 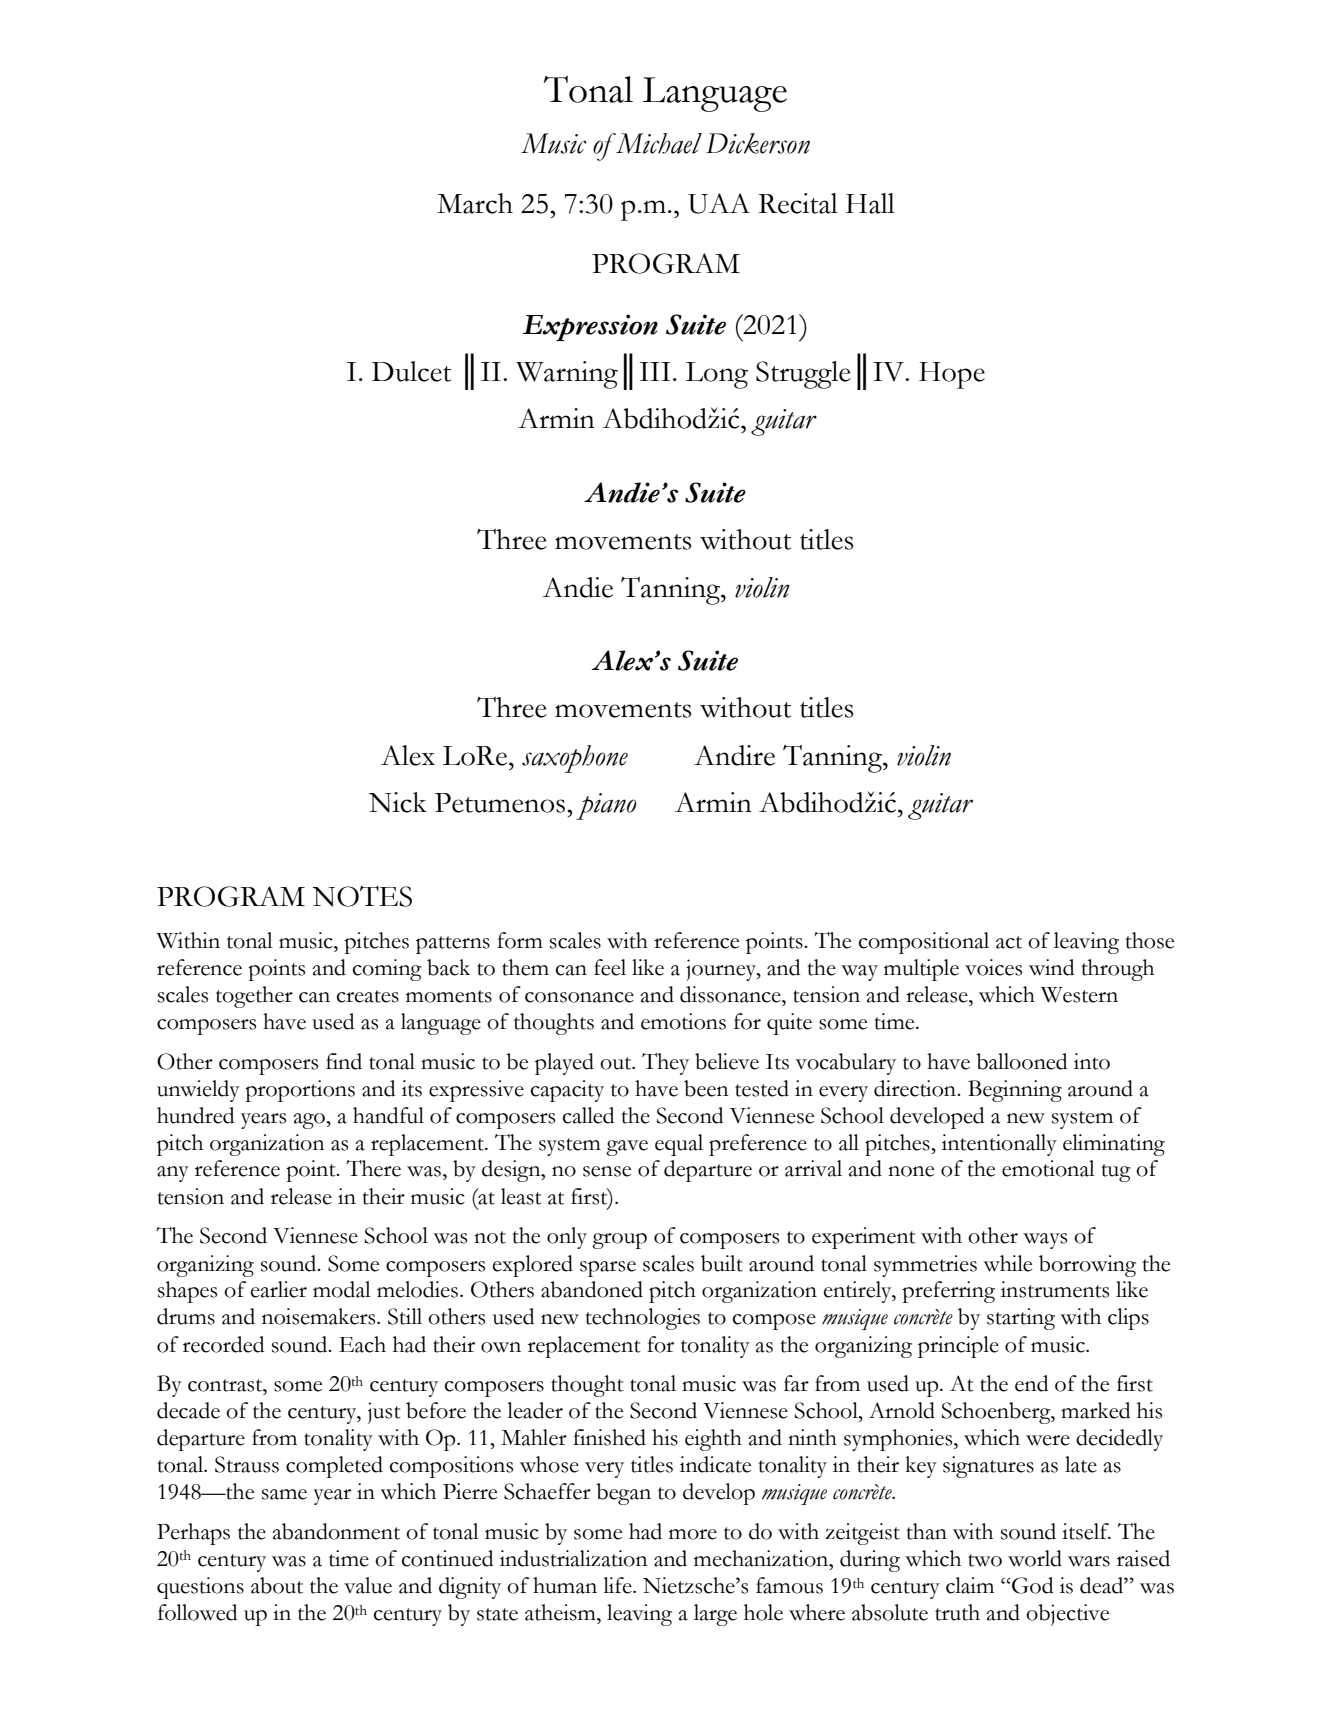 What do you see at coordinates (618, 1585) in the image?
I see `life` at bounding box center [618, 1585].
